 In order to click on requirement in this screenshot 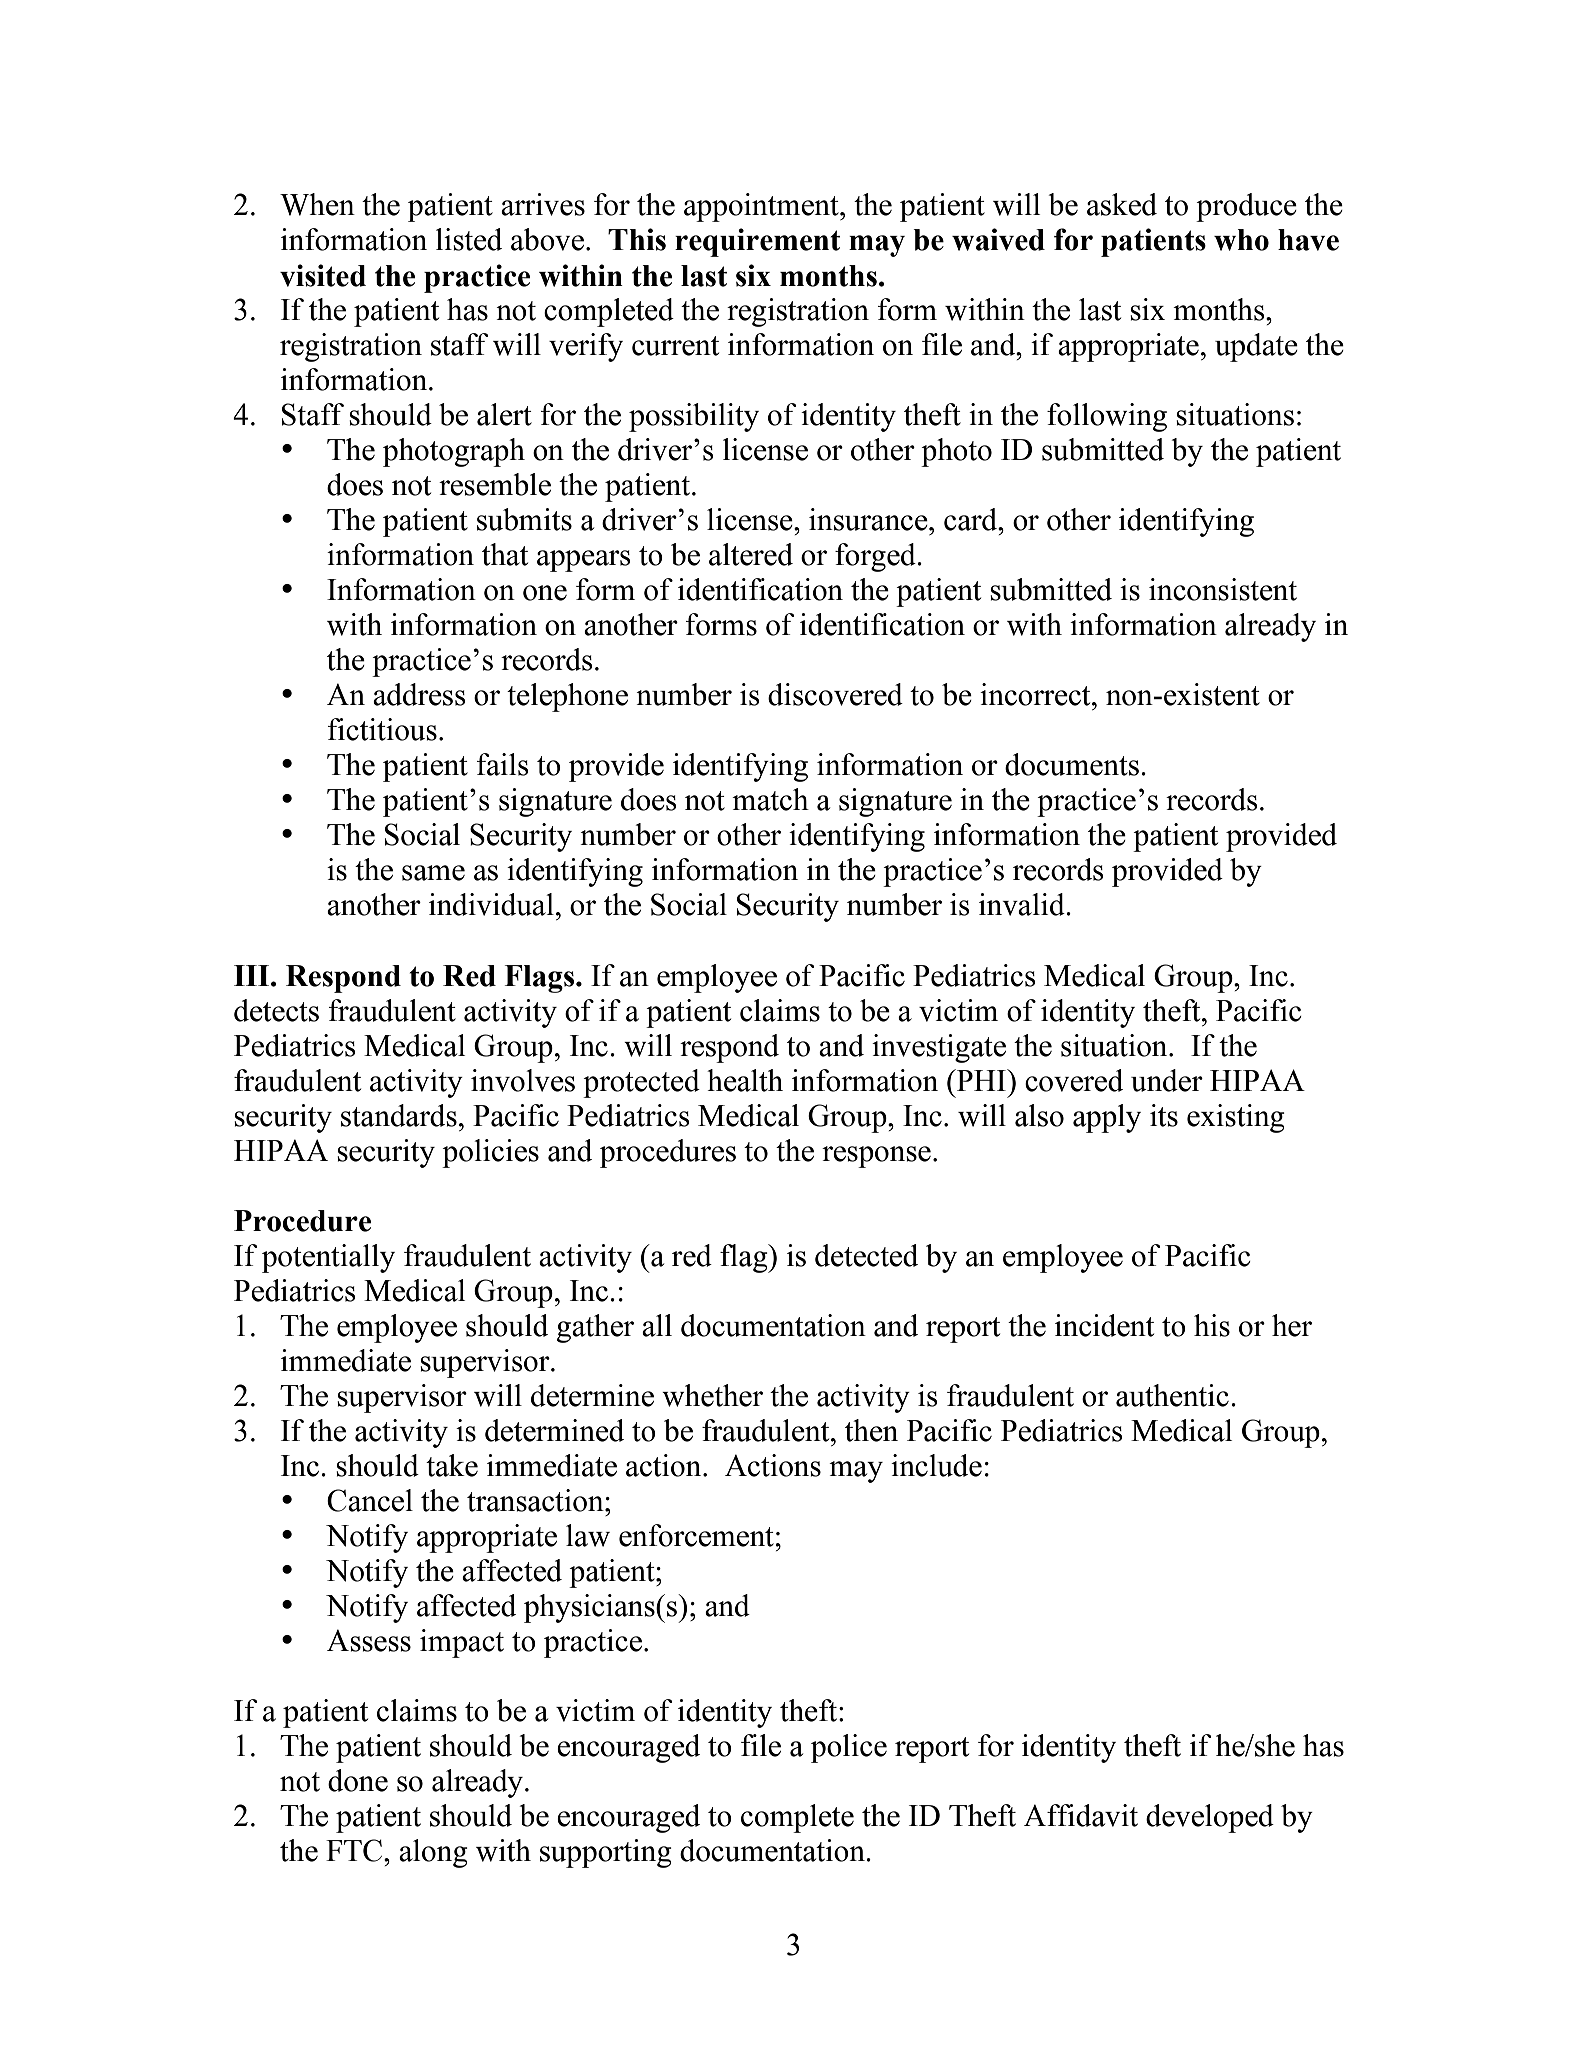, I will do `click(757, 242)`.
